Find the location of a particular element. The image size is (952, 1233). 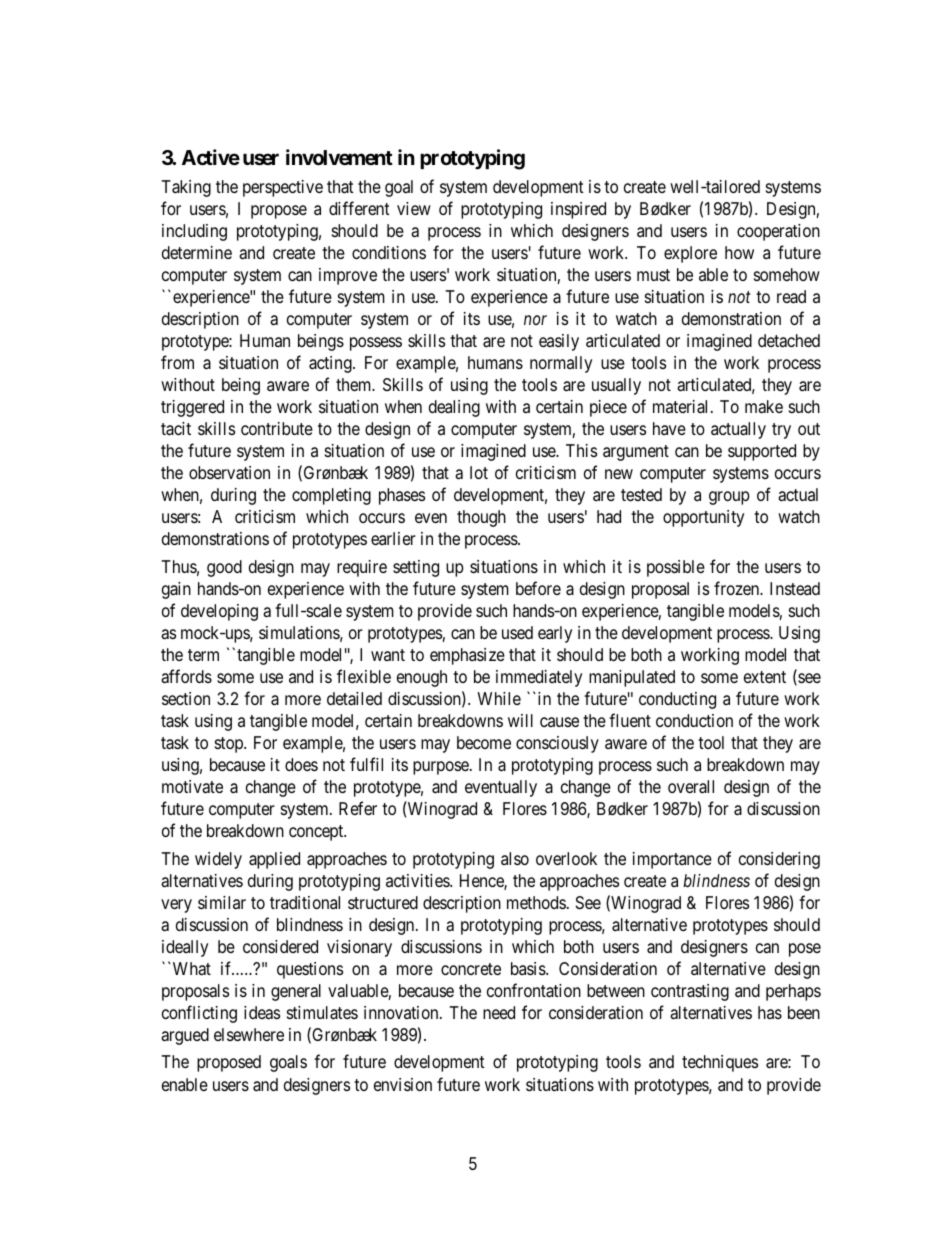

used is located at coordinates (517, 632).
